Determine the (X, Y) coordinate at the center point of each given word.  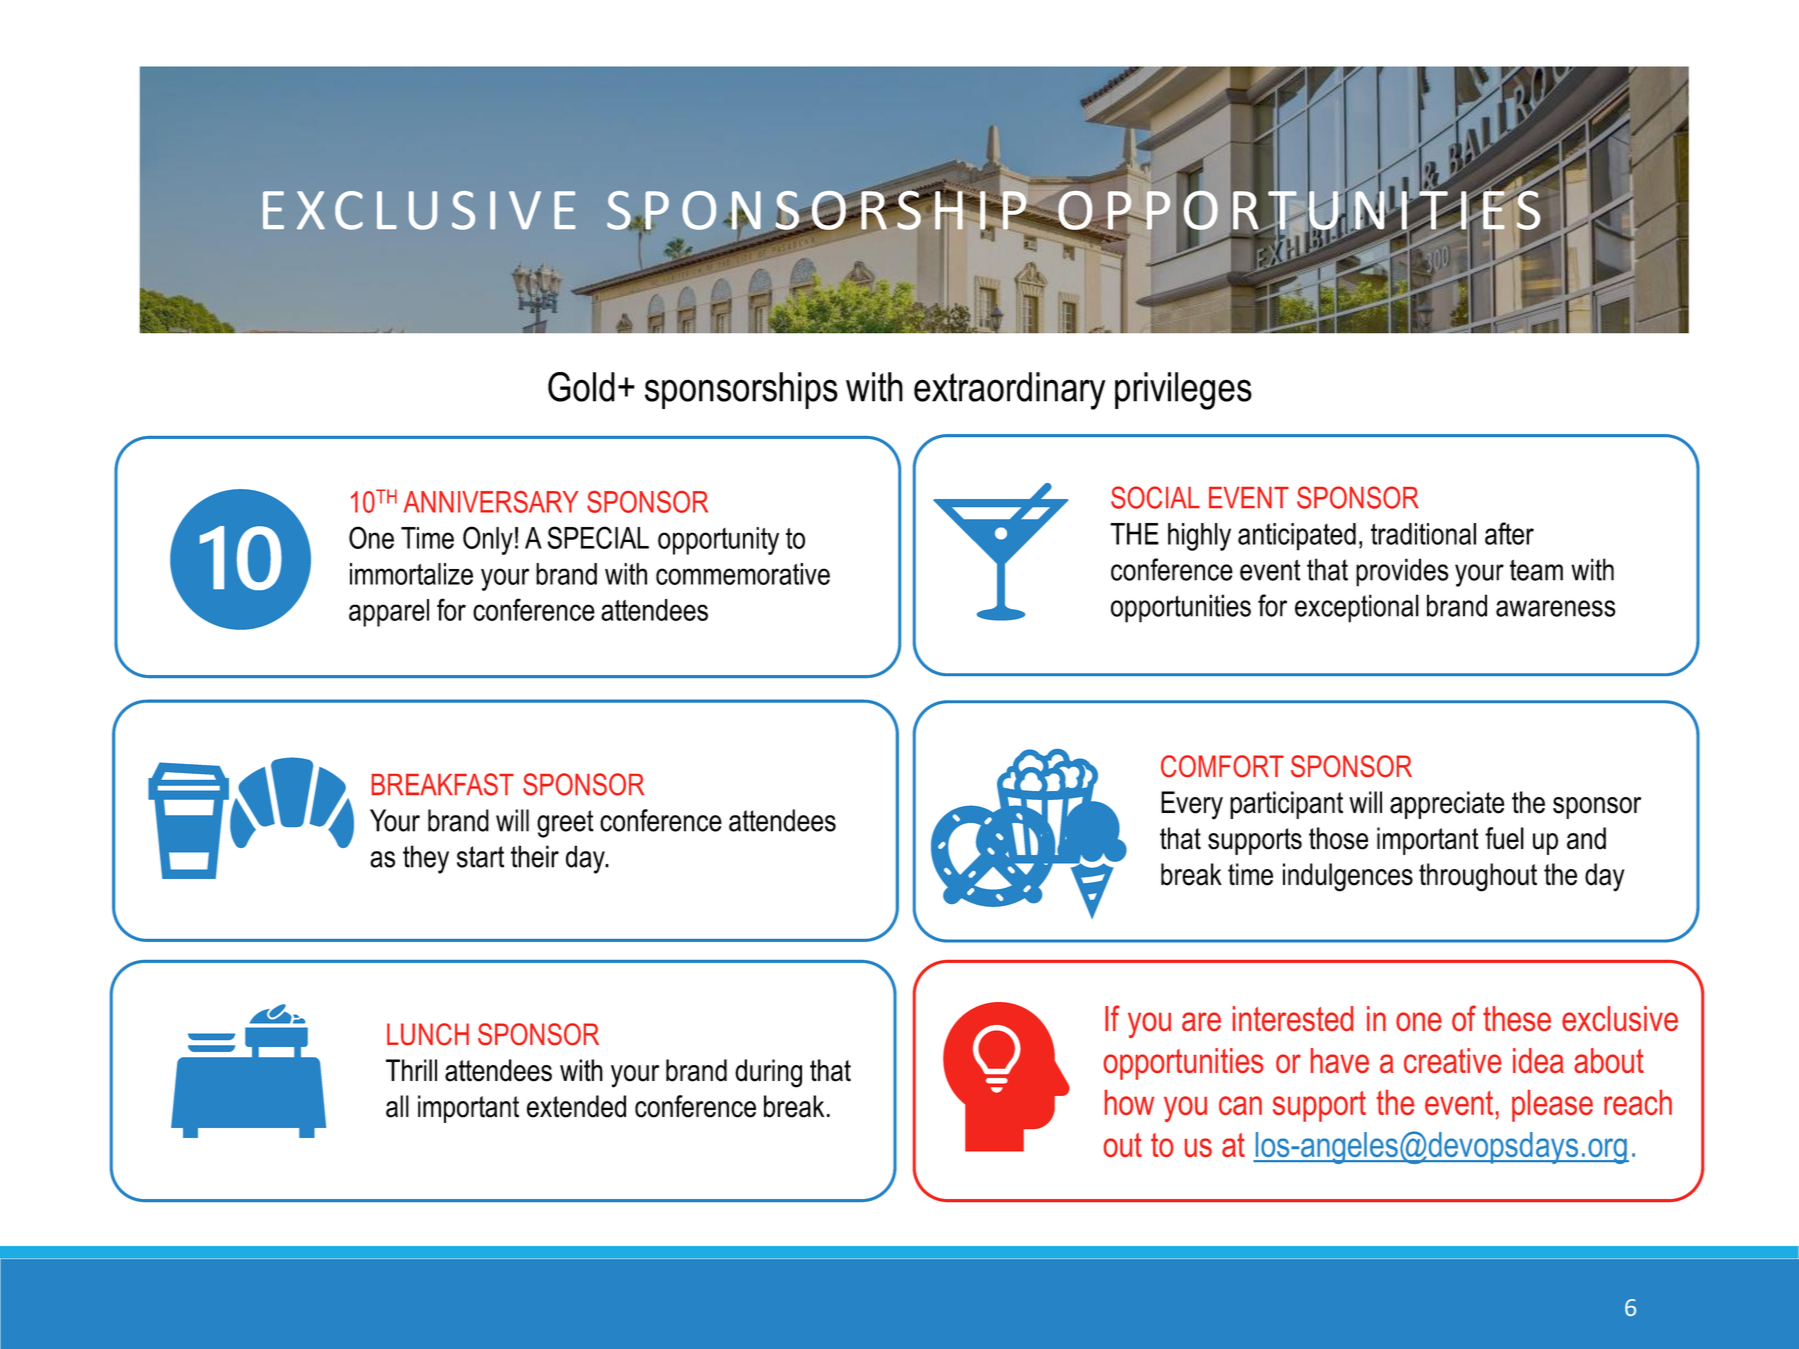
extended (576, 1106)
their (535, 856)
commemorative (743, 574)
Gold (581, 387)
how (1129, 1102)
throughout (1478, 877)
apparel (389, 613)
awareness (1556, 608)
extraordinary (1009, 391)
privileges (1183, 391)
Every (1192, 805)
